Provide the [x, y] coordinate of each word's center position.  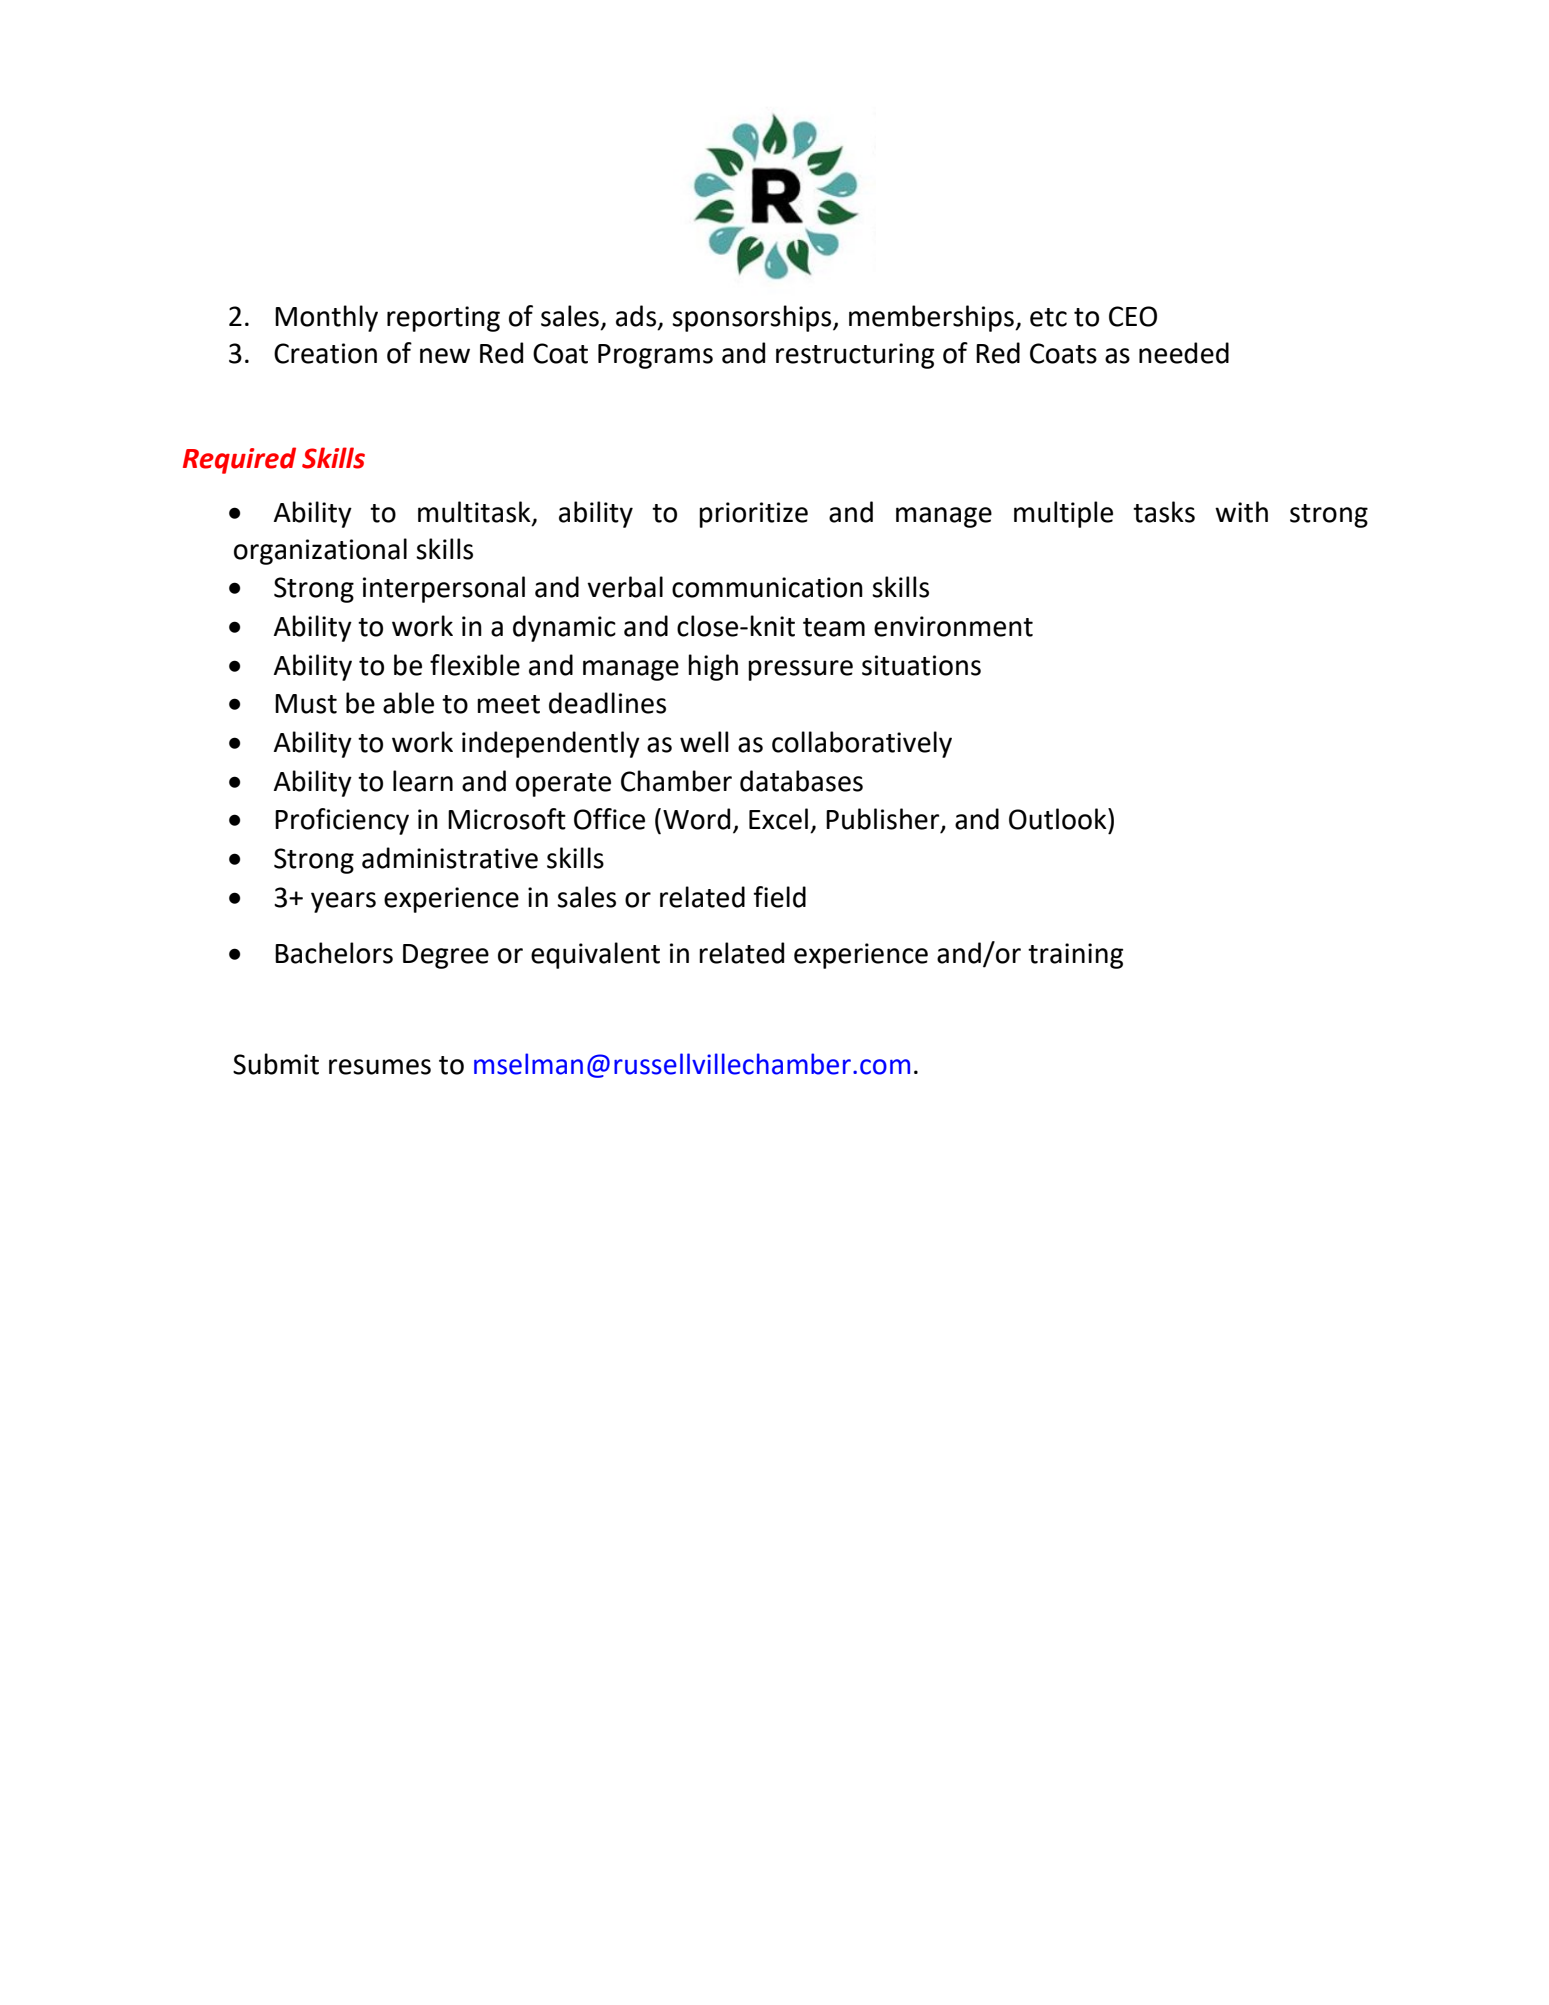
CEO [1133, 316]
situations [921, 665]
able [408, 703]
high [713, 667]
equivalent [595, 955]
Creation [325, 353]
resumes [380, 1067]
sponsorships [753, 318]
